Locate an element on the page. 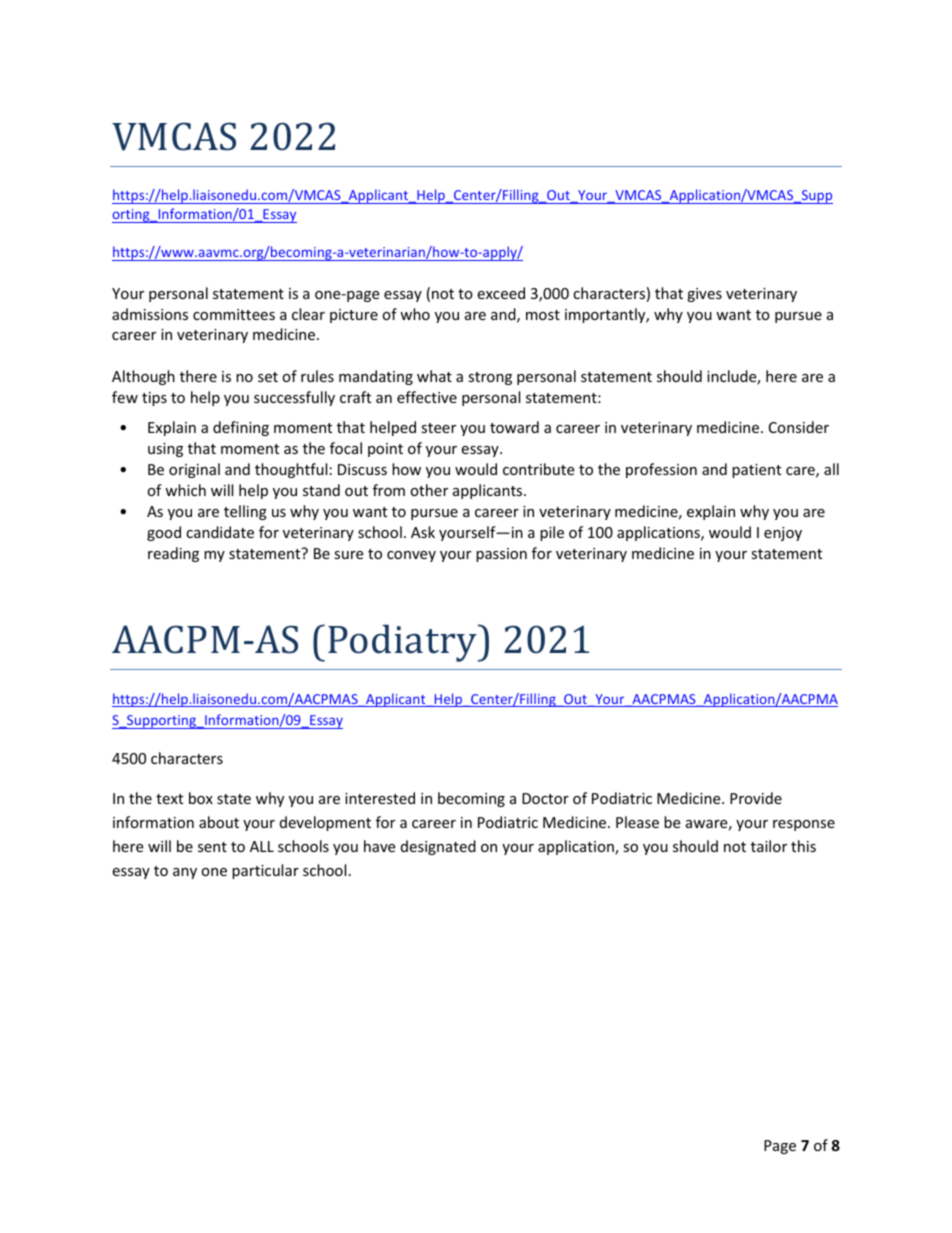 Image resolution: width=952 pixels, height=1233 pixels. gives is located at coordinates (704, 295).
